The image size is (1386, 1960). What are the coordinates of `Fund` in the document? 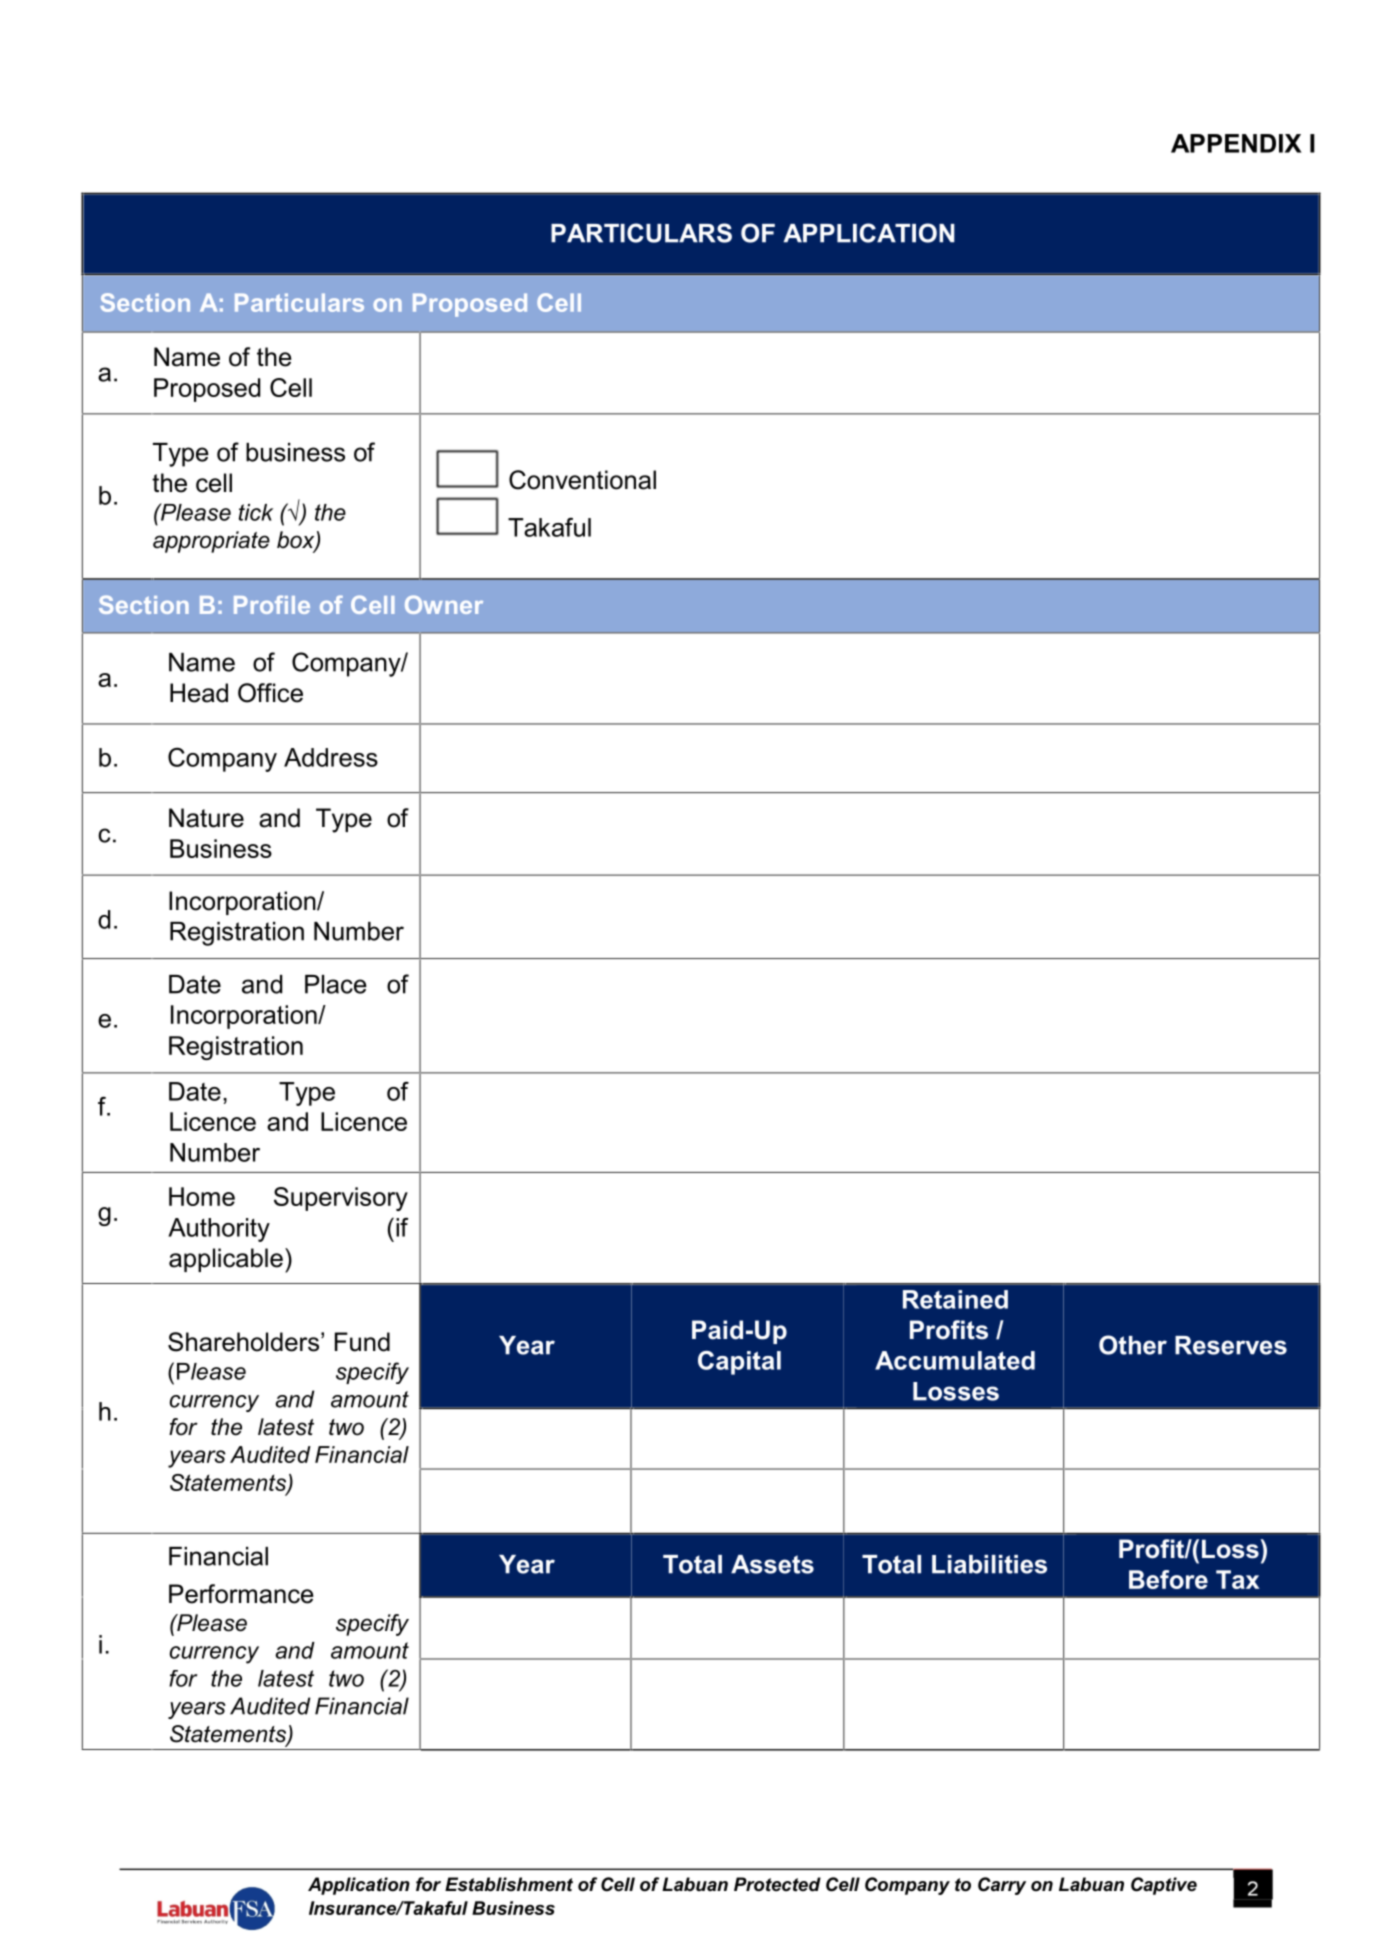 It's located at (362, 1342).
